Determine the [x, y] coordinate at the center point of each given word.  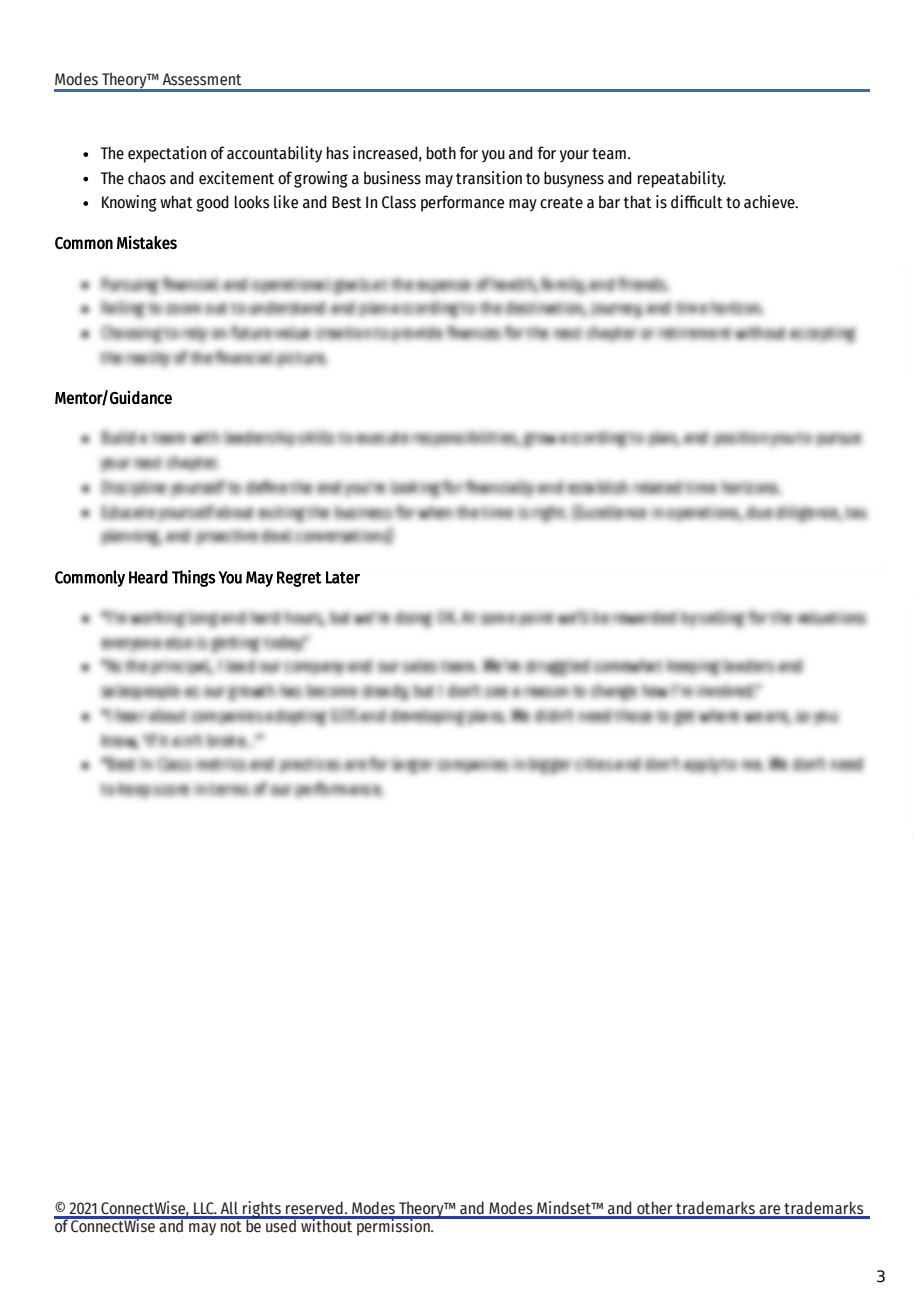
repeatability [682, 179]
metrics [221, 764]
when [434, 513]
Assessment [202, 79]
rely [194, 334]
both [441, 153]
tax [856, 513]
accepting [821, 335]
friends [640, 284]
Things [193, 578]
